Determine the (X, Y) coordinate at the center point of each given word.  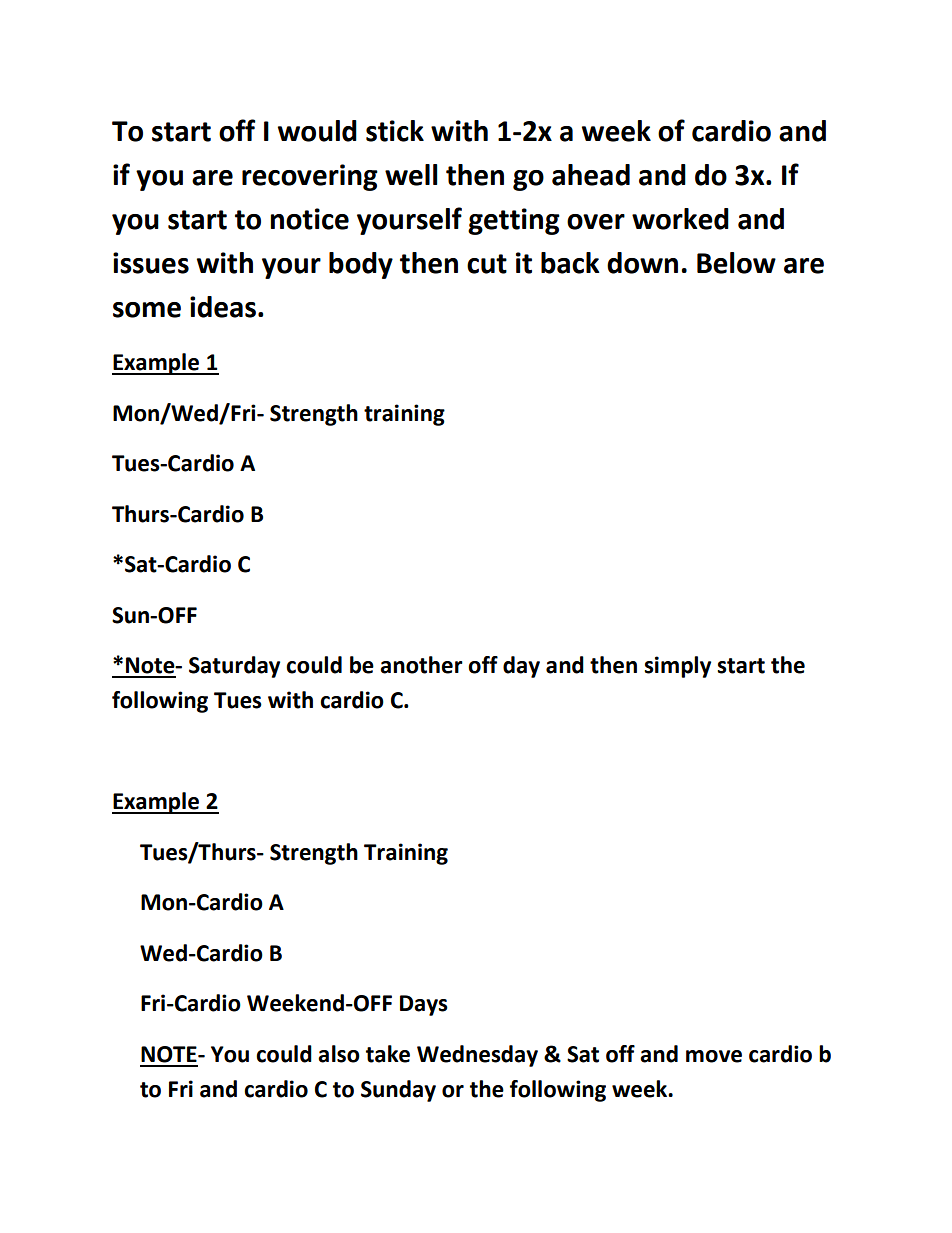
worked (680, 219)
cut (487, 264)
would (317, 131)
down (642, 263)
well (411, 175)
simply (677, 667)
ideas (223, 307)
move (714, 1056)
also (339, 1054)
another (421, 665)
